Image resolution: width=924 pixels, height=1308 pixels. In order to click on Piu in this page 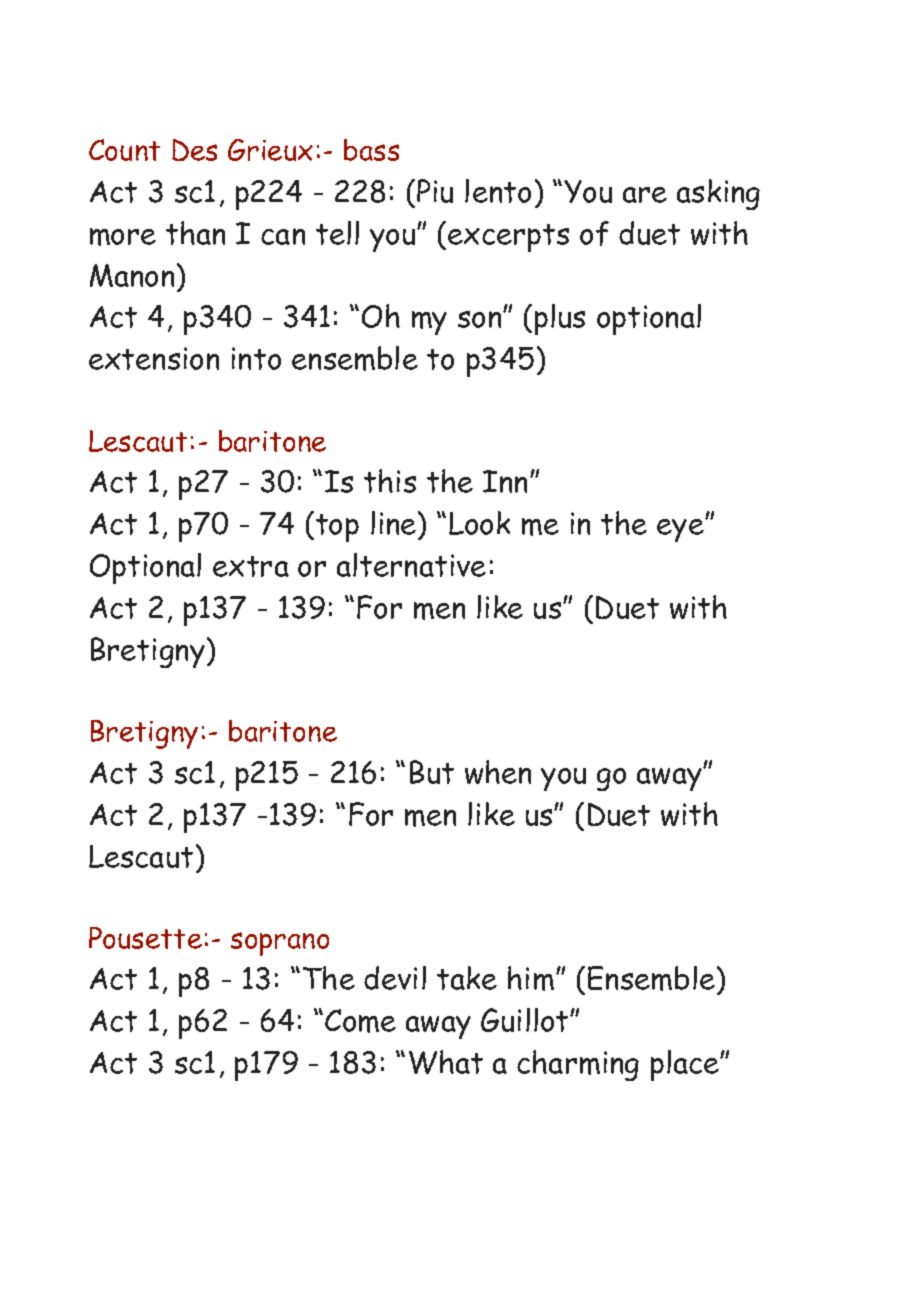, I will do `click(435, 191)`.
